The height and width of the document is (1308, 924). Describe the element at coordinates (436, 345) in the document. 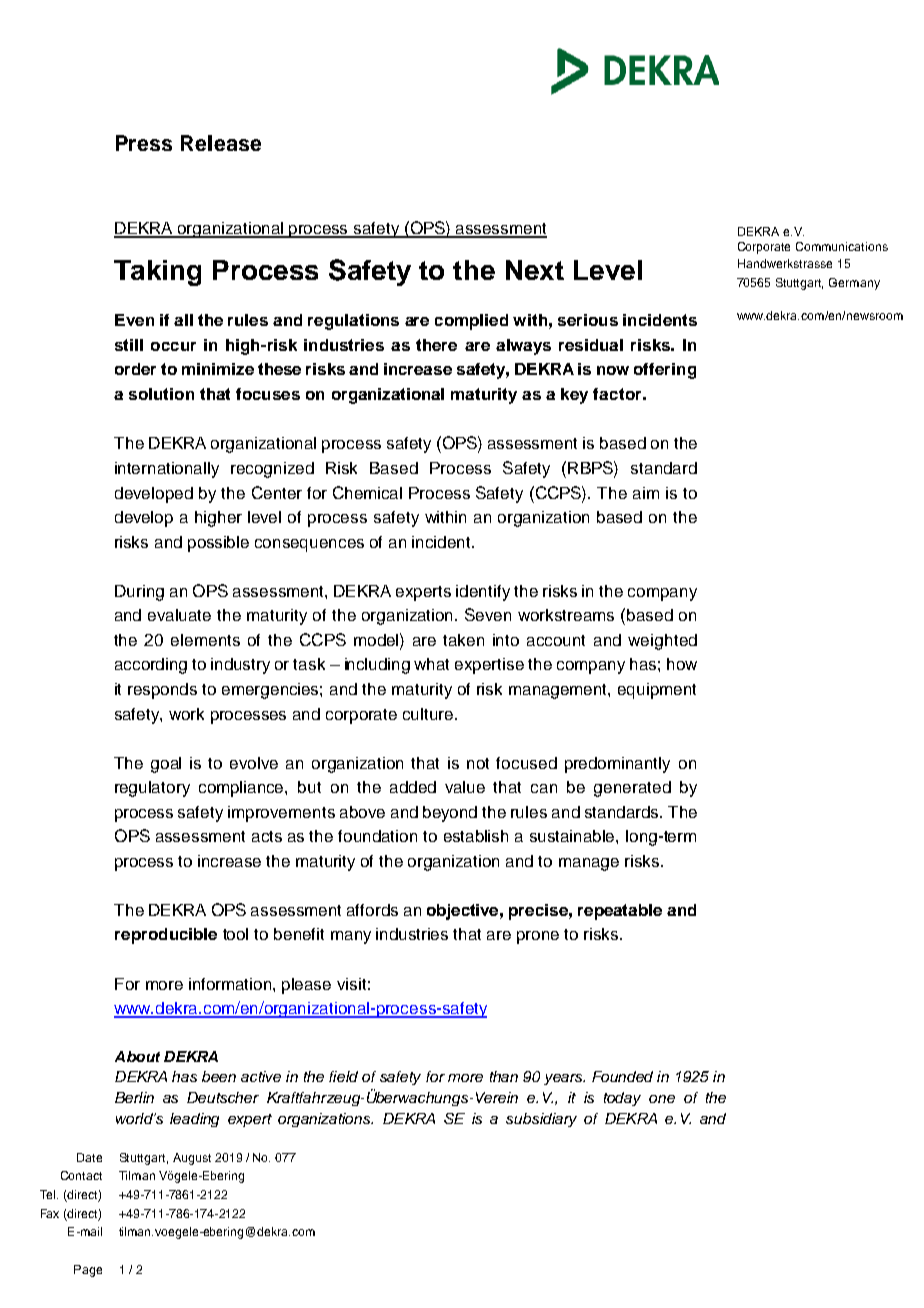

I see `there` at that location.
